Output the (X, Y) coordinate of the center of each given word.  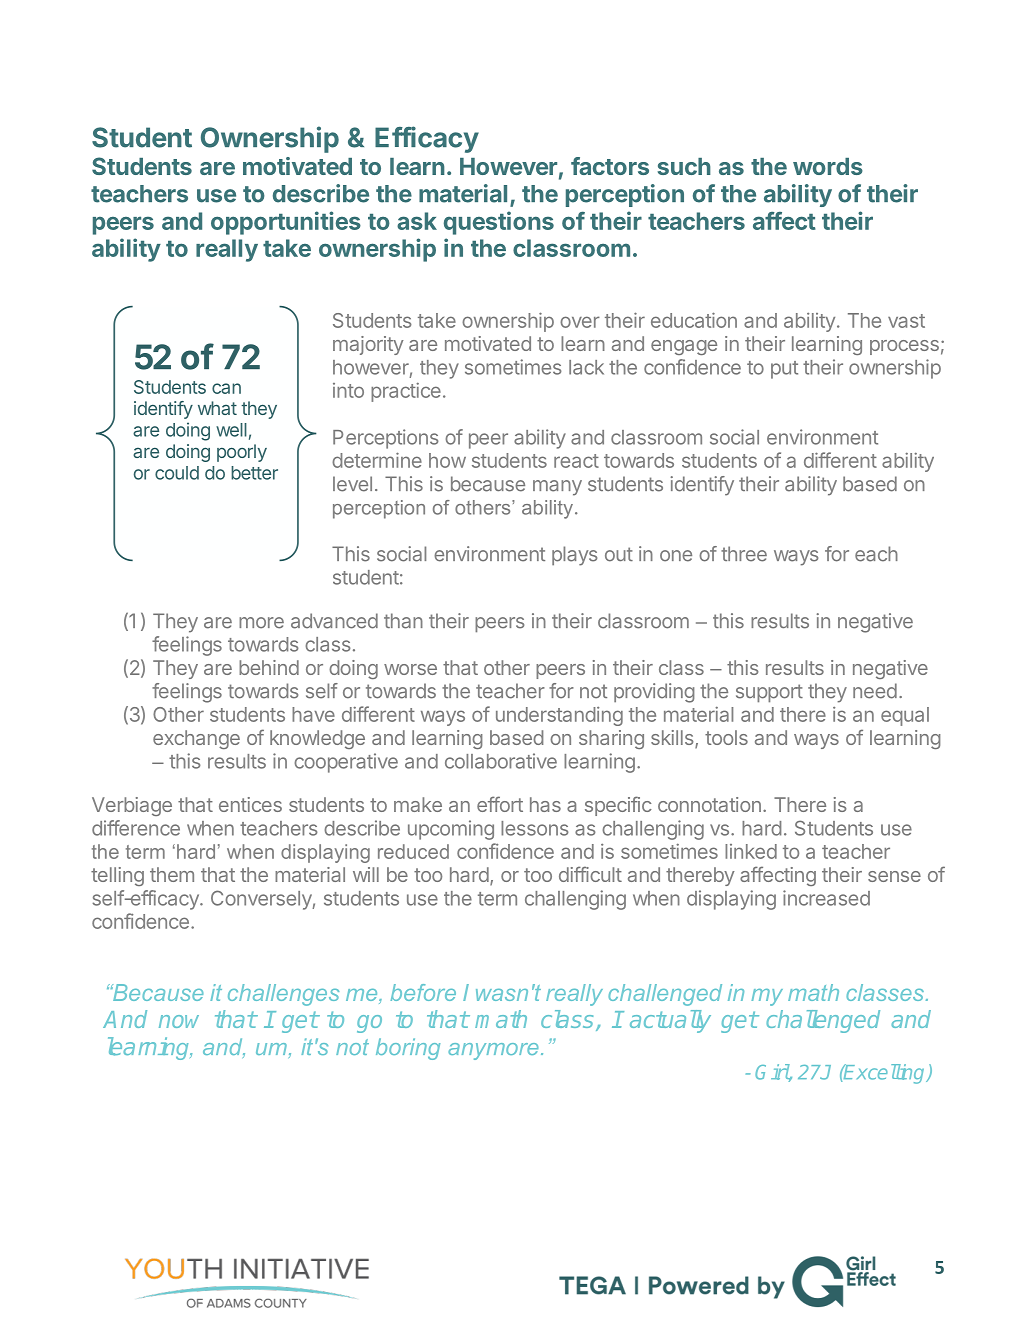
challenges (283, 995)
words (828, 166)
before (423, 992)
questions (499, 223)
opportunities (286, 223)
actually (670, 1021)
